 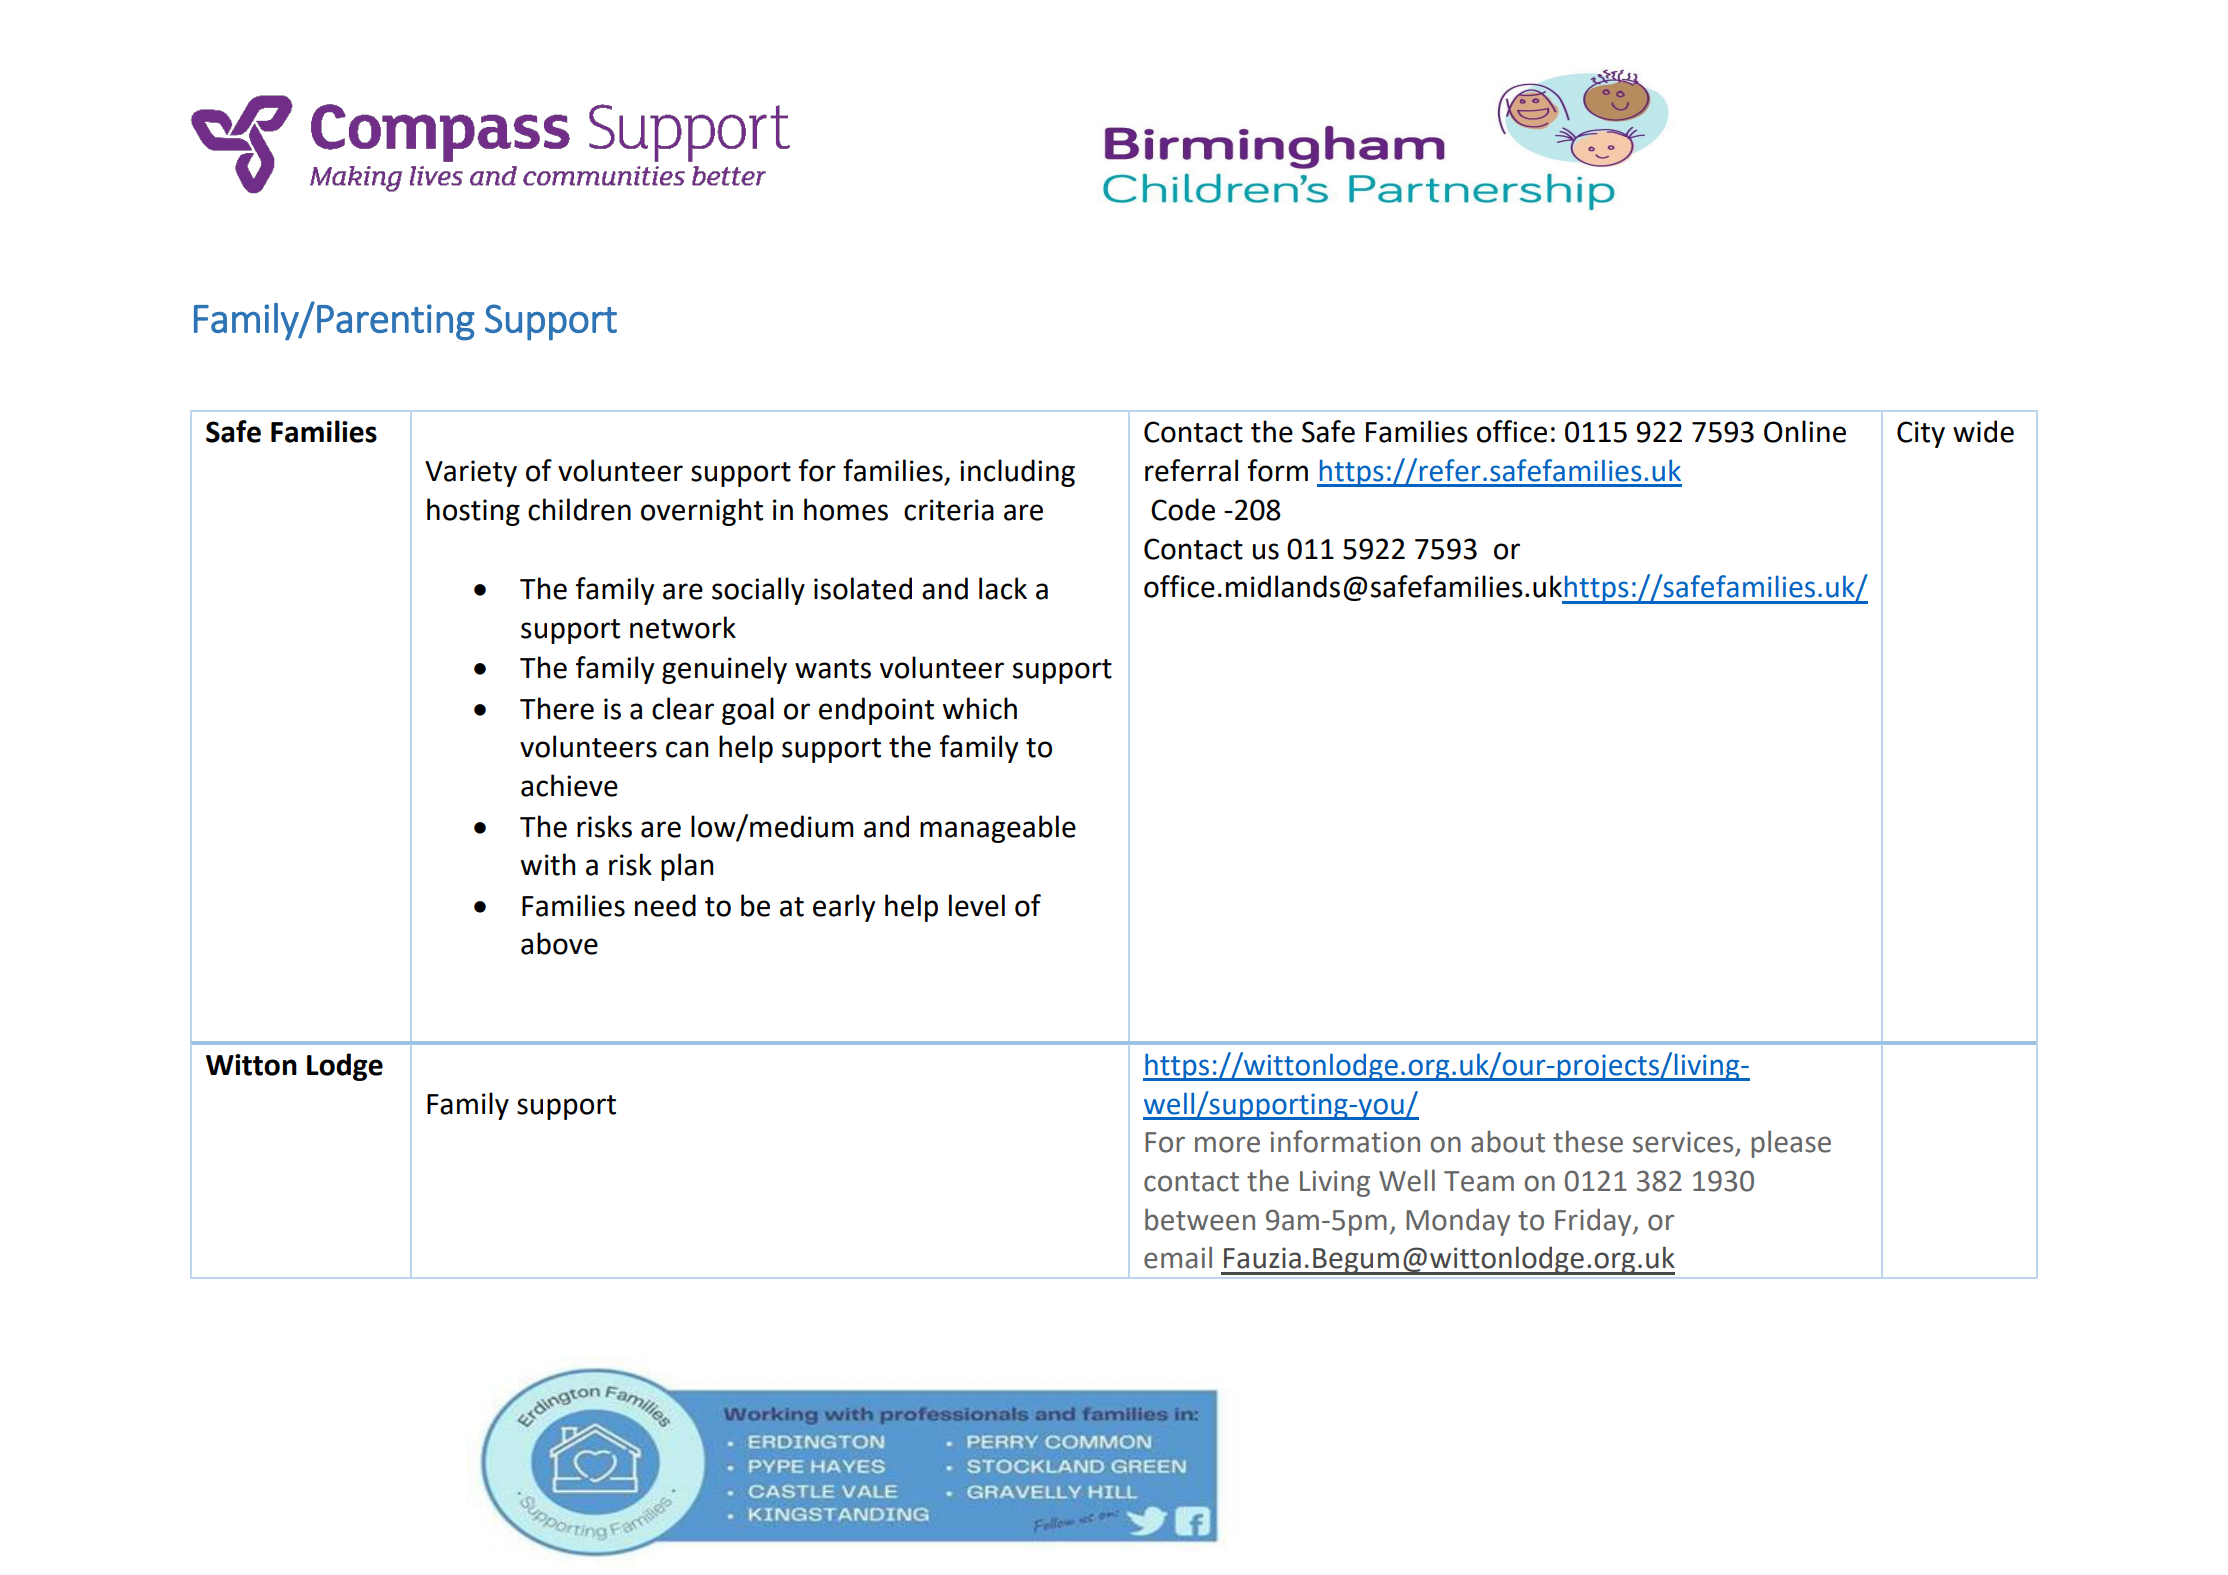 I want to click on Online, so click(x=1805, y=431).
